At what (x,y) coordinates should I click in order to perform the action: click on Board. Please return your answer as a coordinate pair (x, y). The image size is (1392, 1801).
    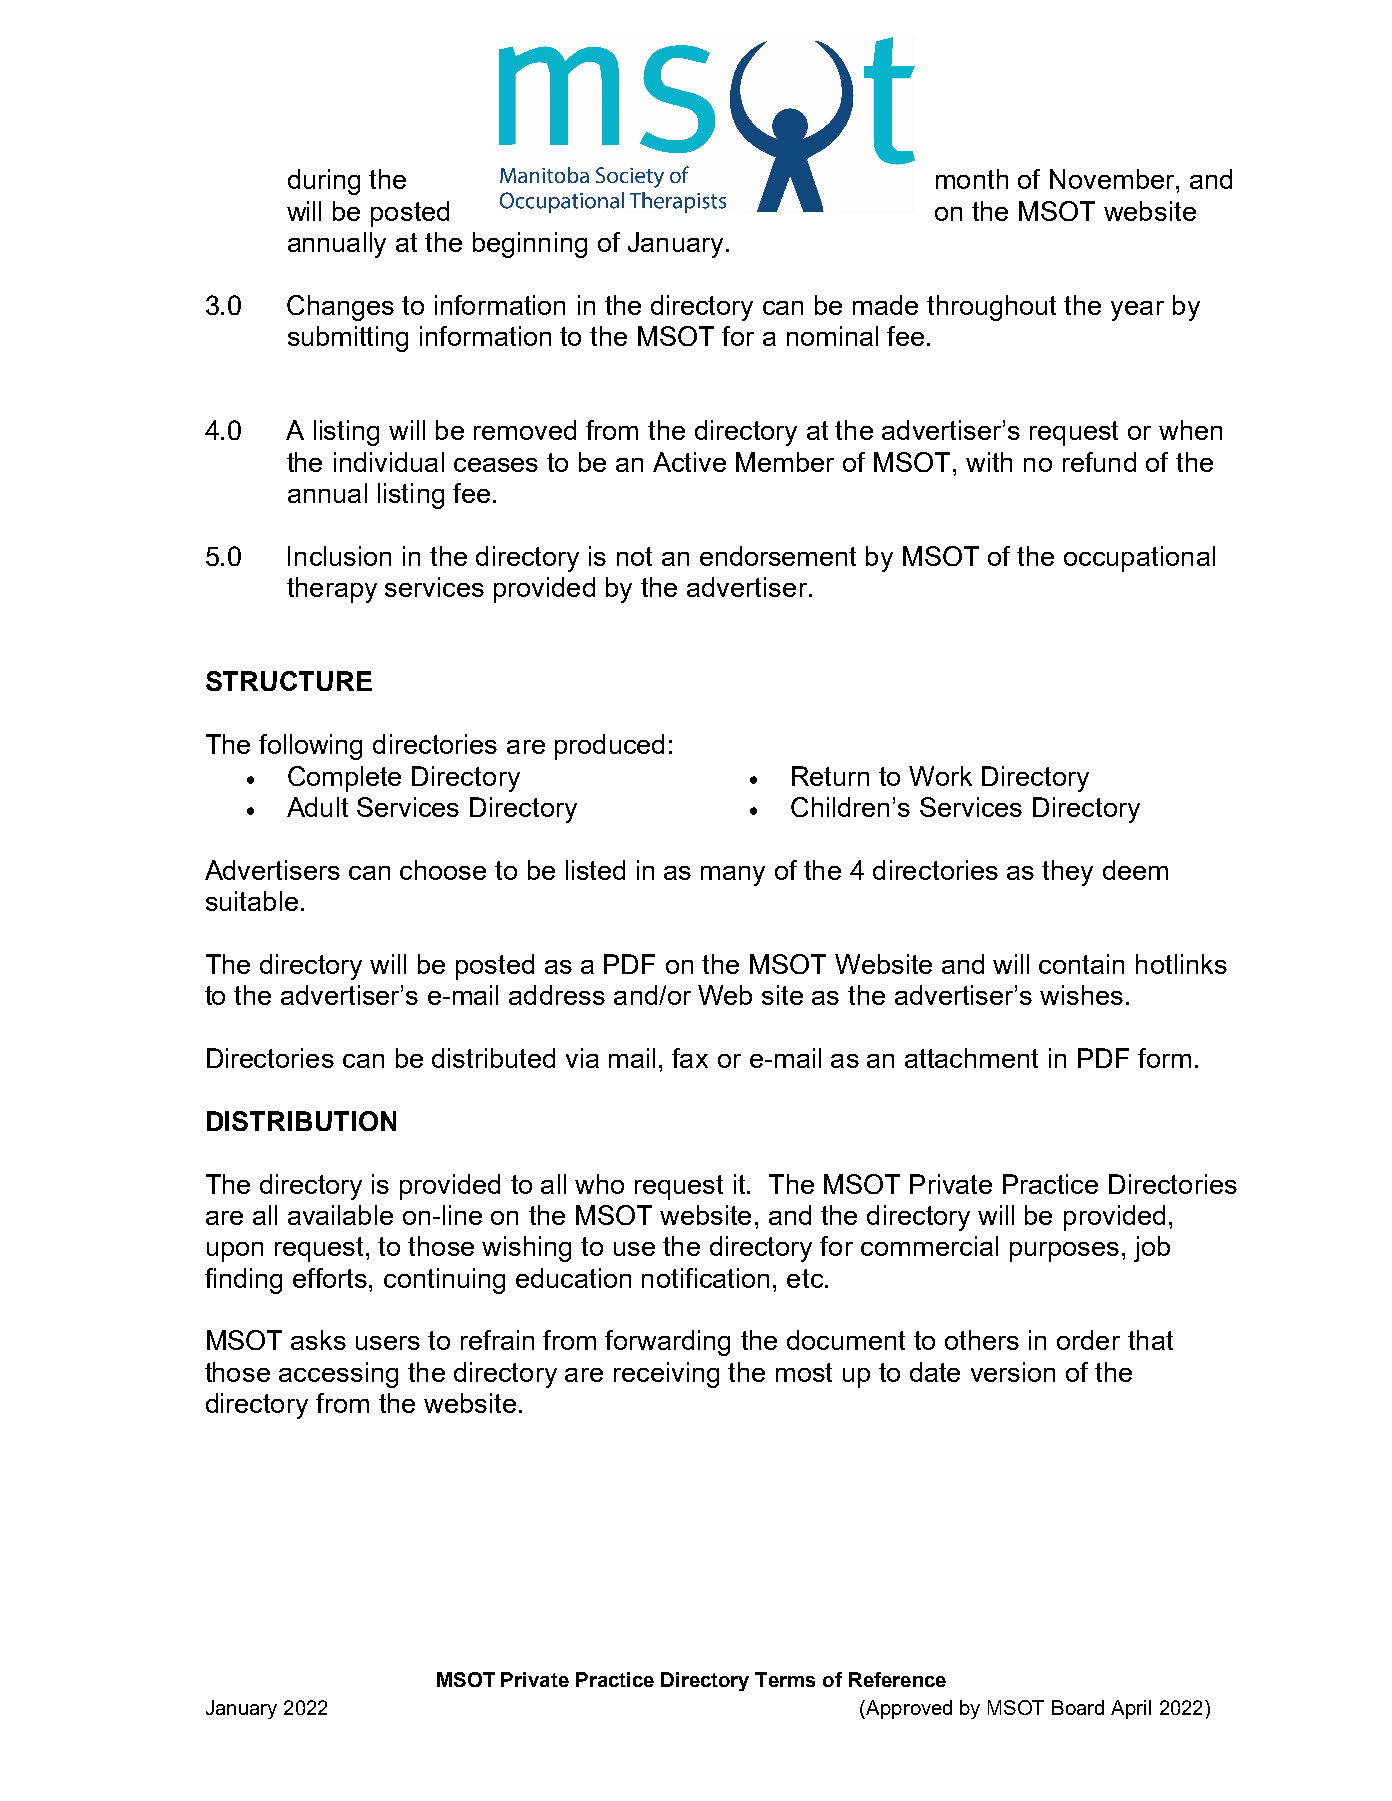
    Looking at the image, I should click on (1078, 1707).
